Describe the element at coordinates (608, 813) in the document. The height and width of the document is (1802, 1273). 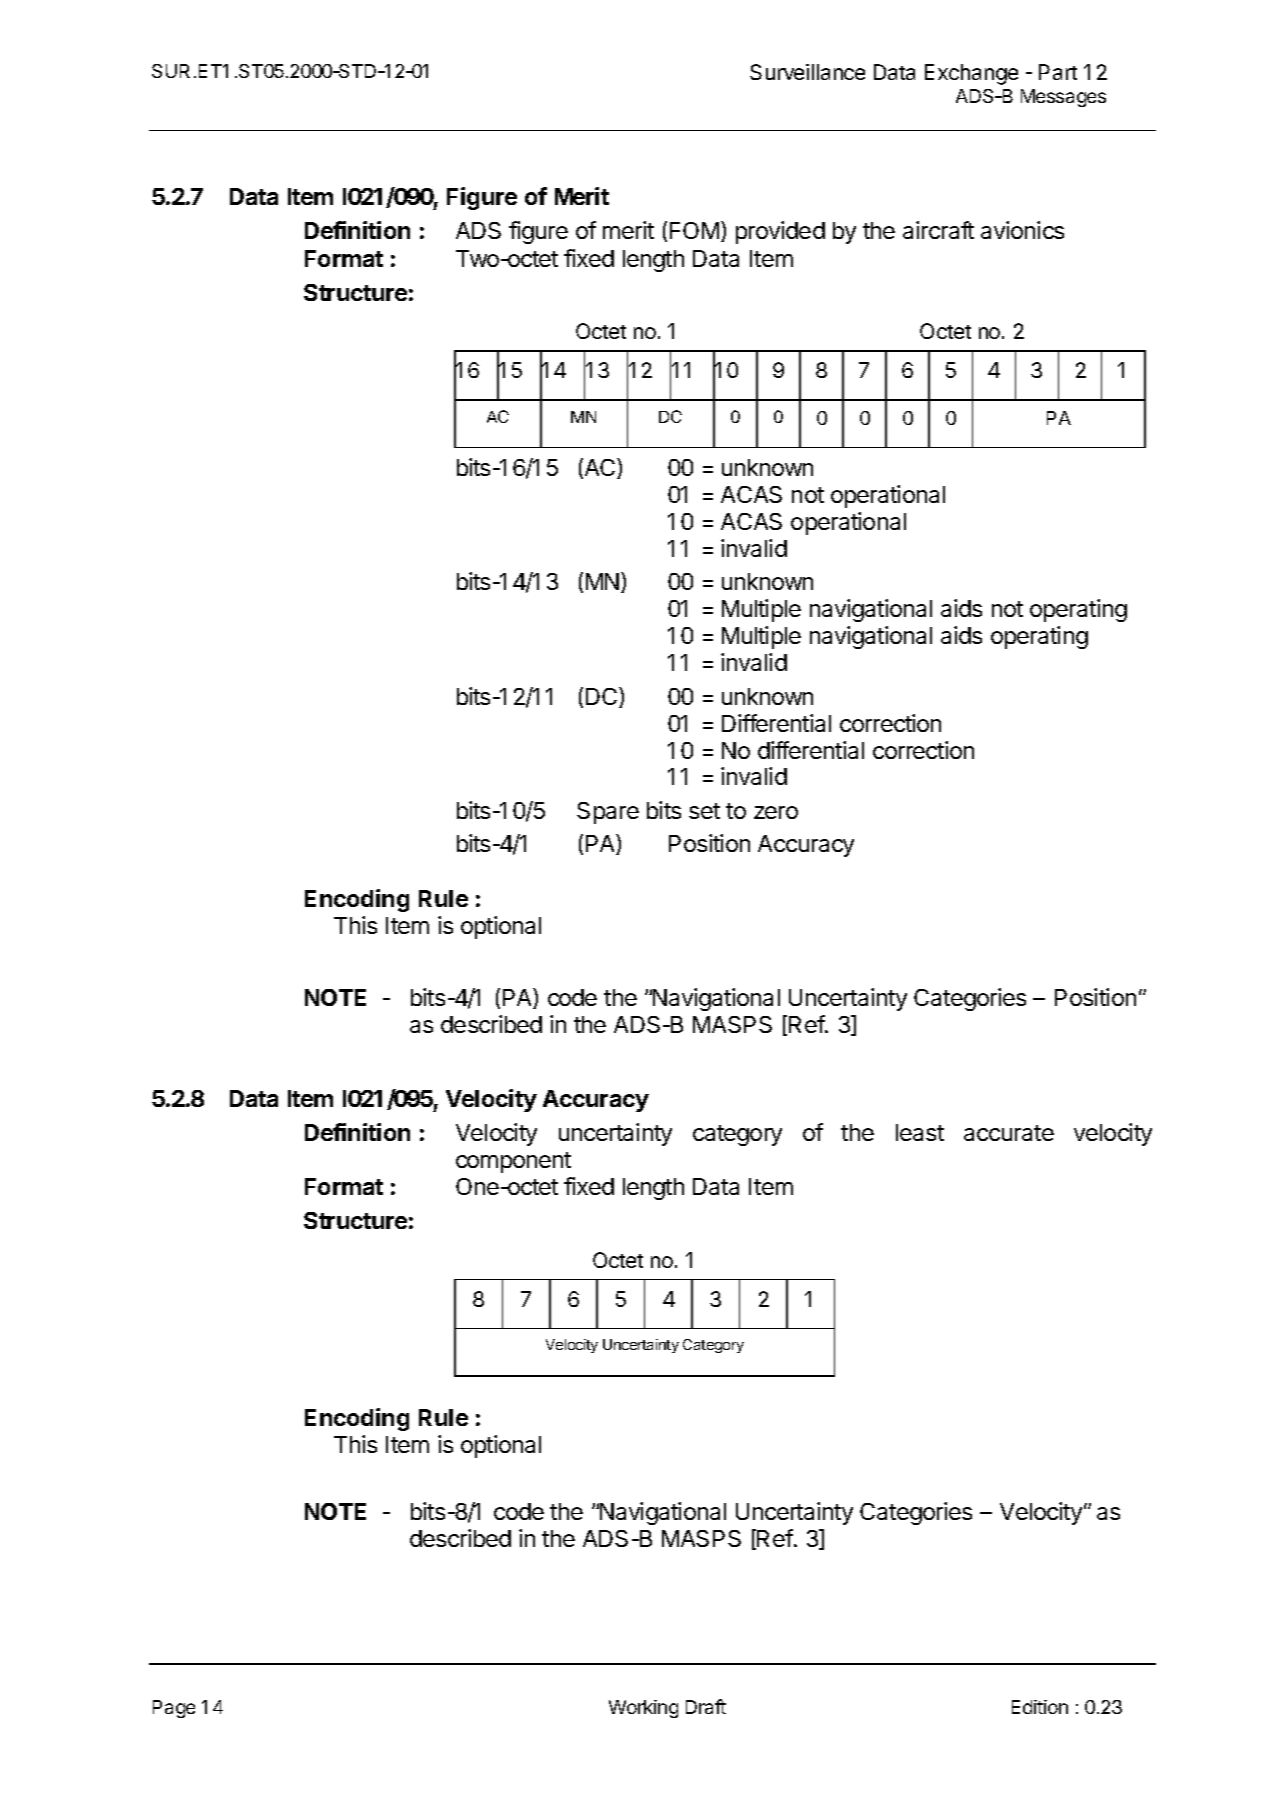
I see `Spare` at that location.
